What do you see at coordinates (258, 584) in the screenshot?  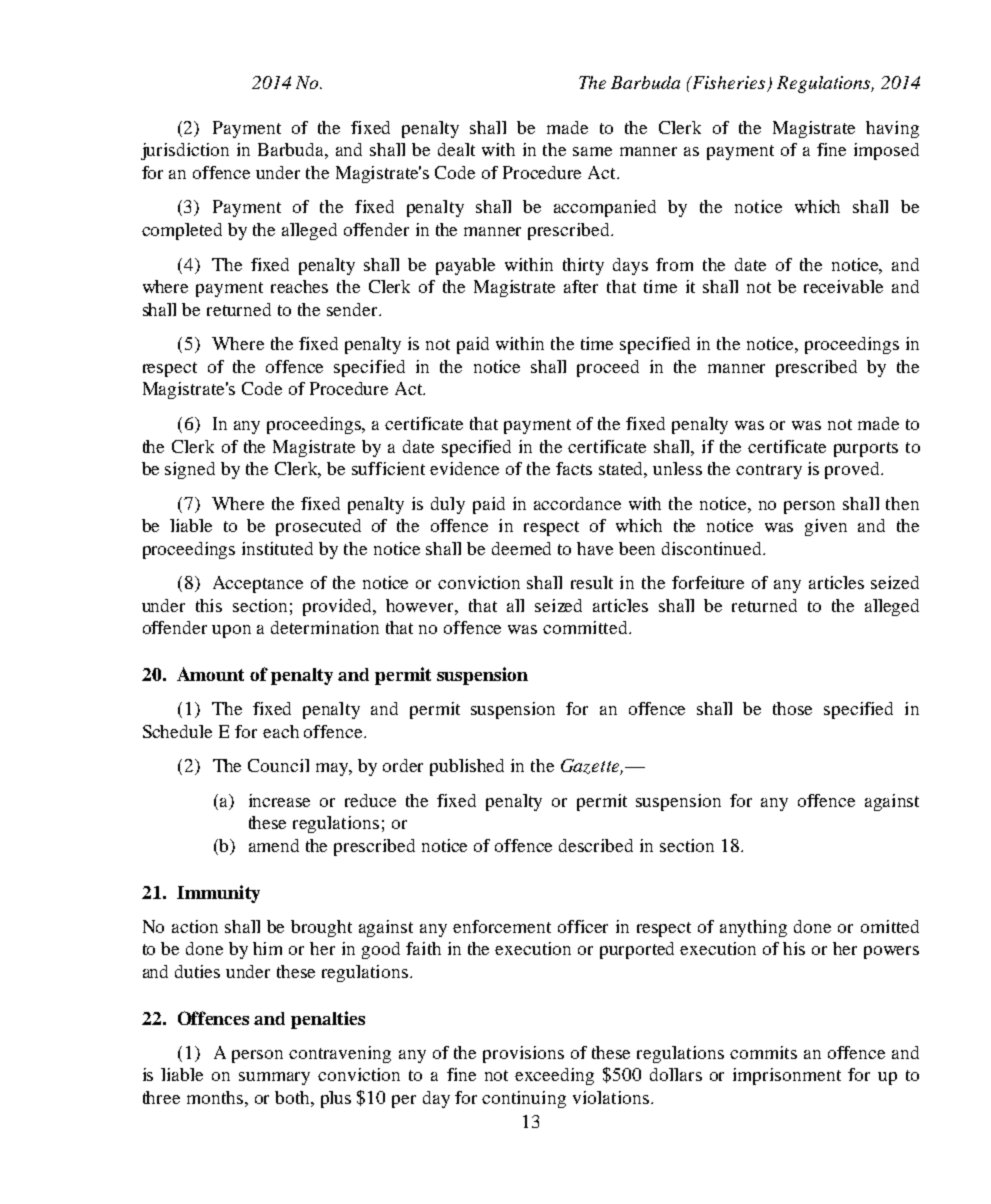 I see `Acceptance` at bounding box center [258, 584].
